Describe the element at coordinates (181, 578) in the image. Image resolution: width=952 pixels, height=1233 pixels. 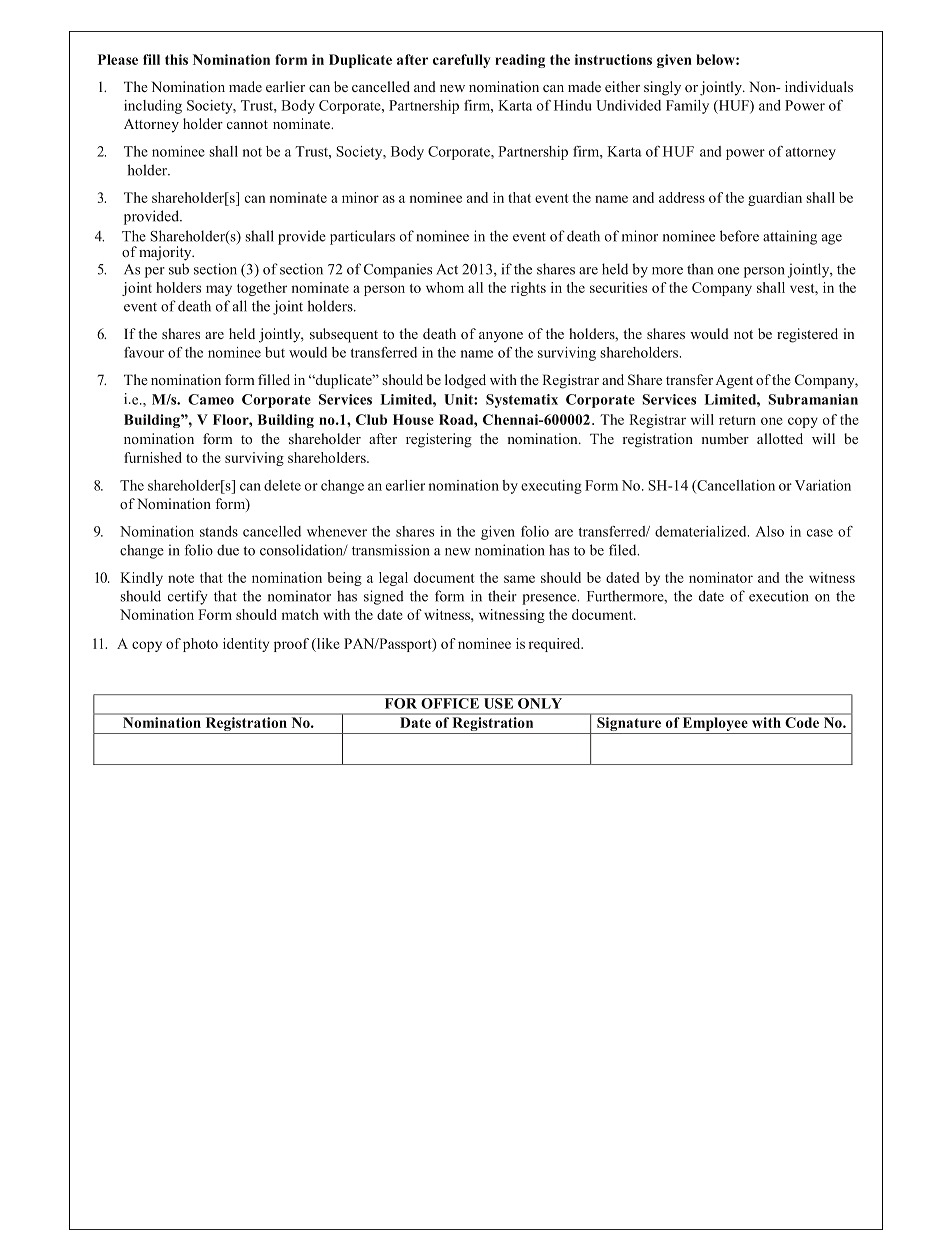
I see `note` at that location.
